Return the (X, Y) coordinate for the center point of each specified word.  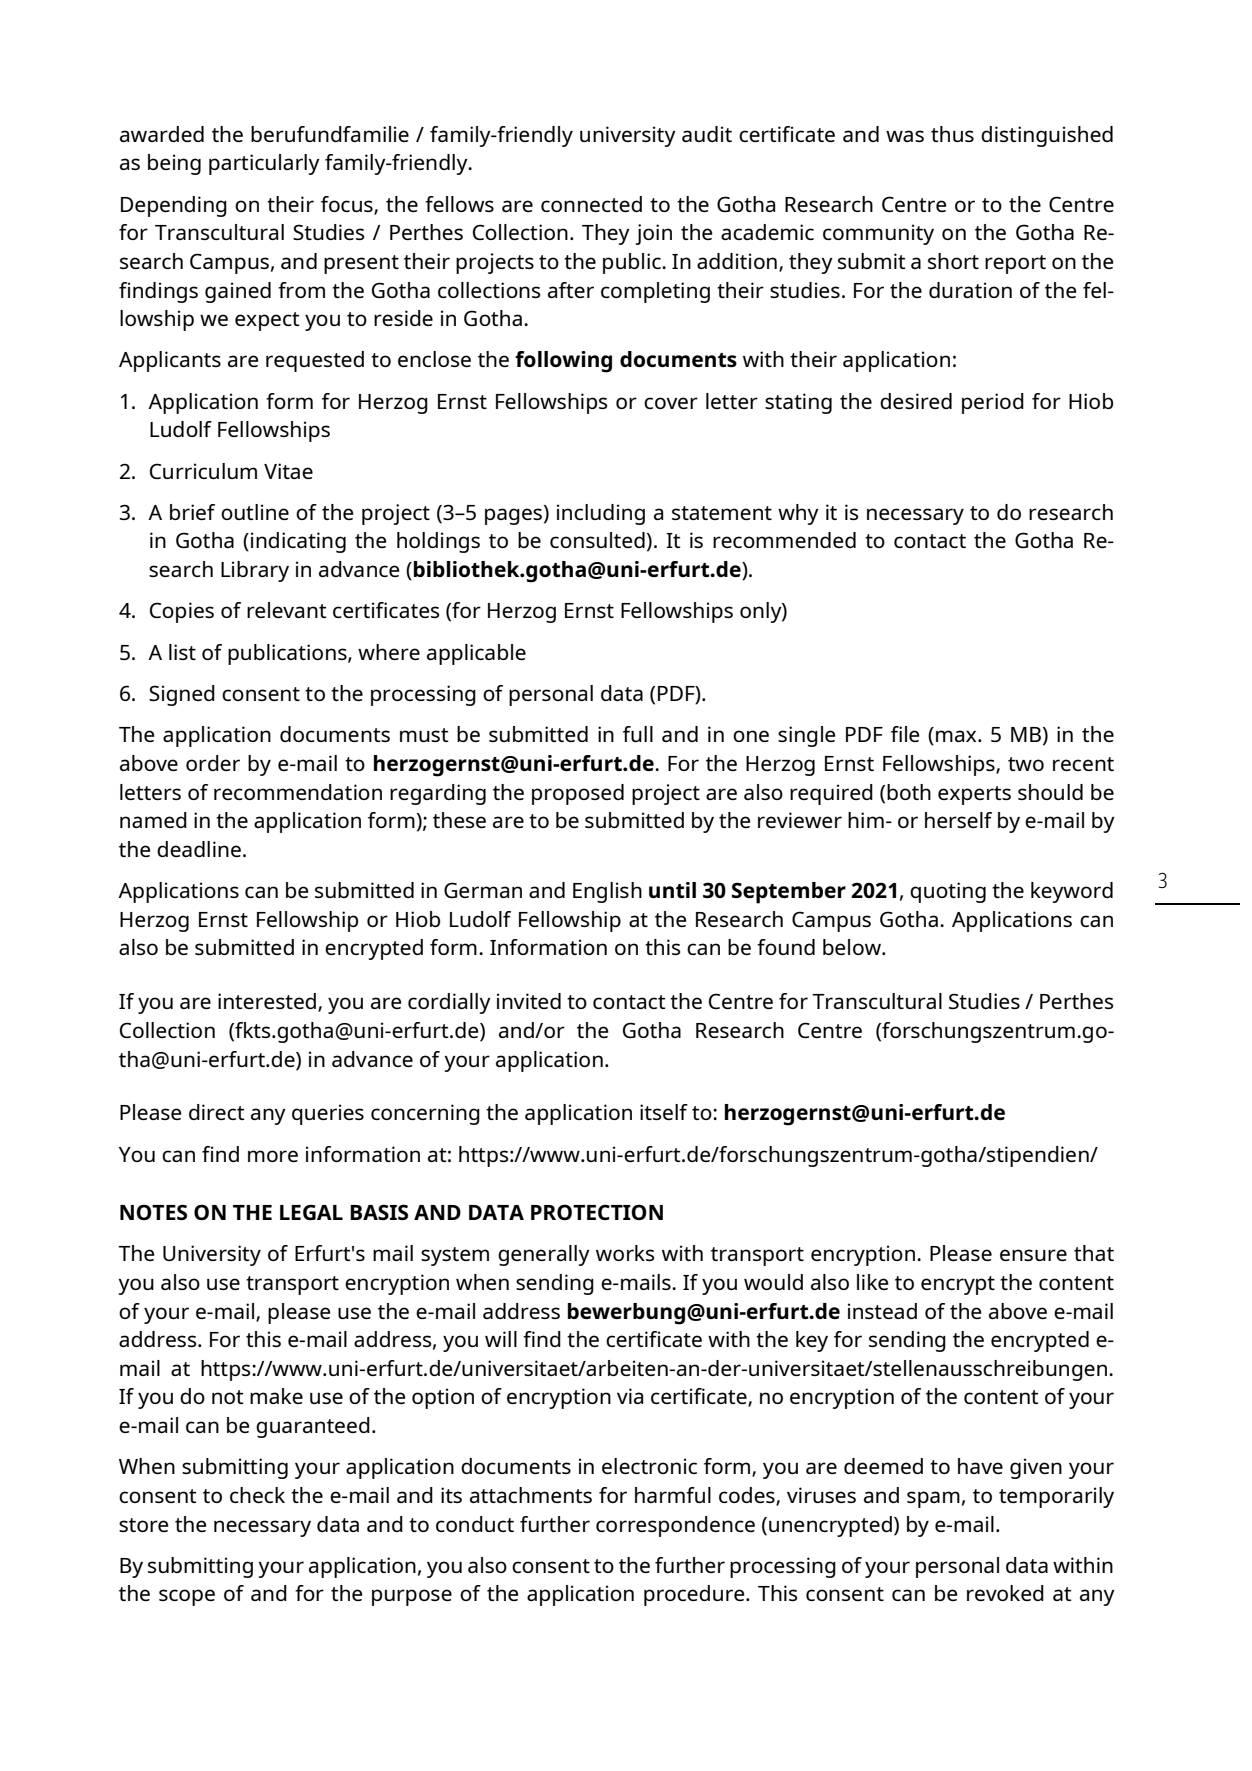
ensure (1033, 1255)
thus (952, 134)
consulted (597, 540)
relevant (287, 610)
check (257, 1495)
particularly (264, 164)
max (957, 736)
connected (591, 204)
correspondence (675, 1526)
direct (217, 1112)
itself (664, 1112)
